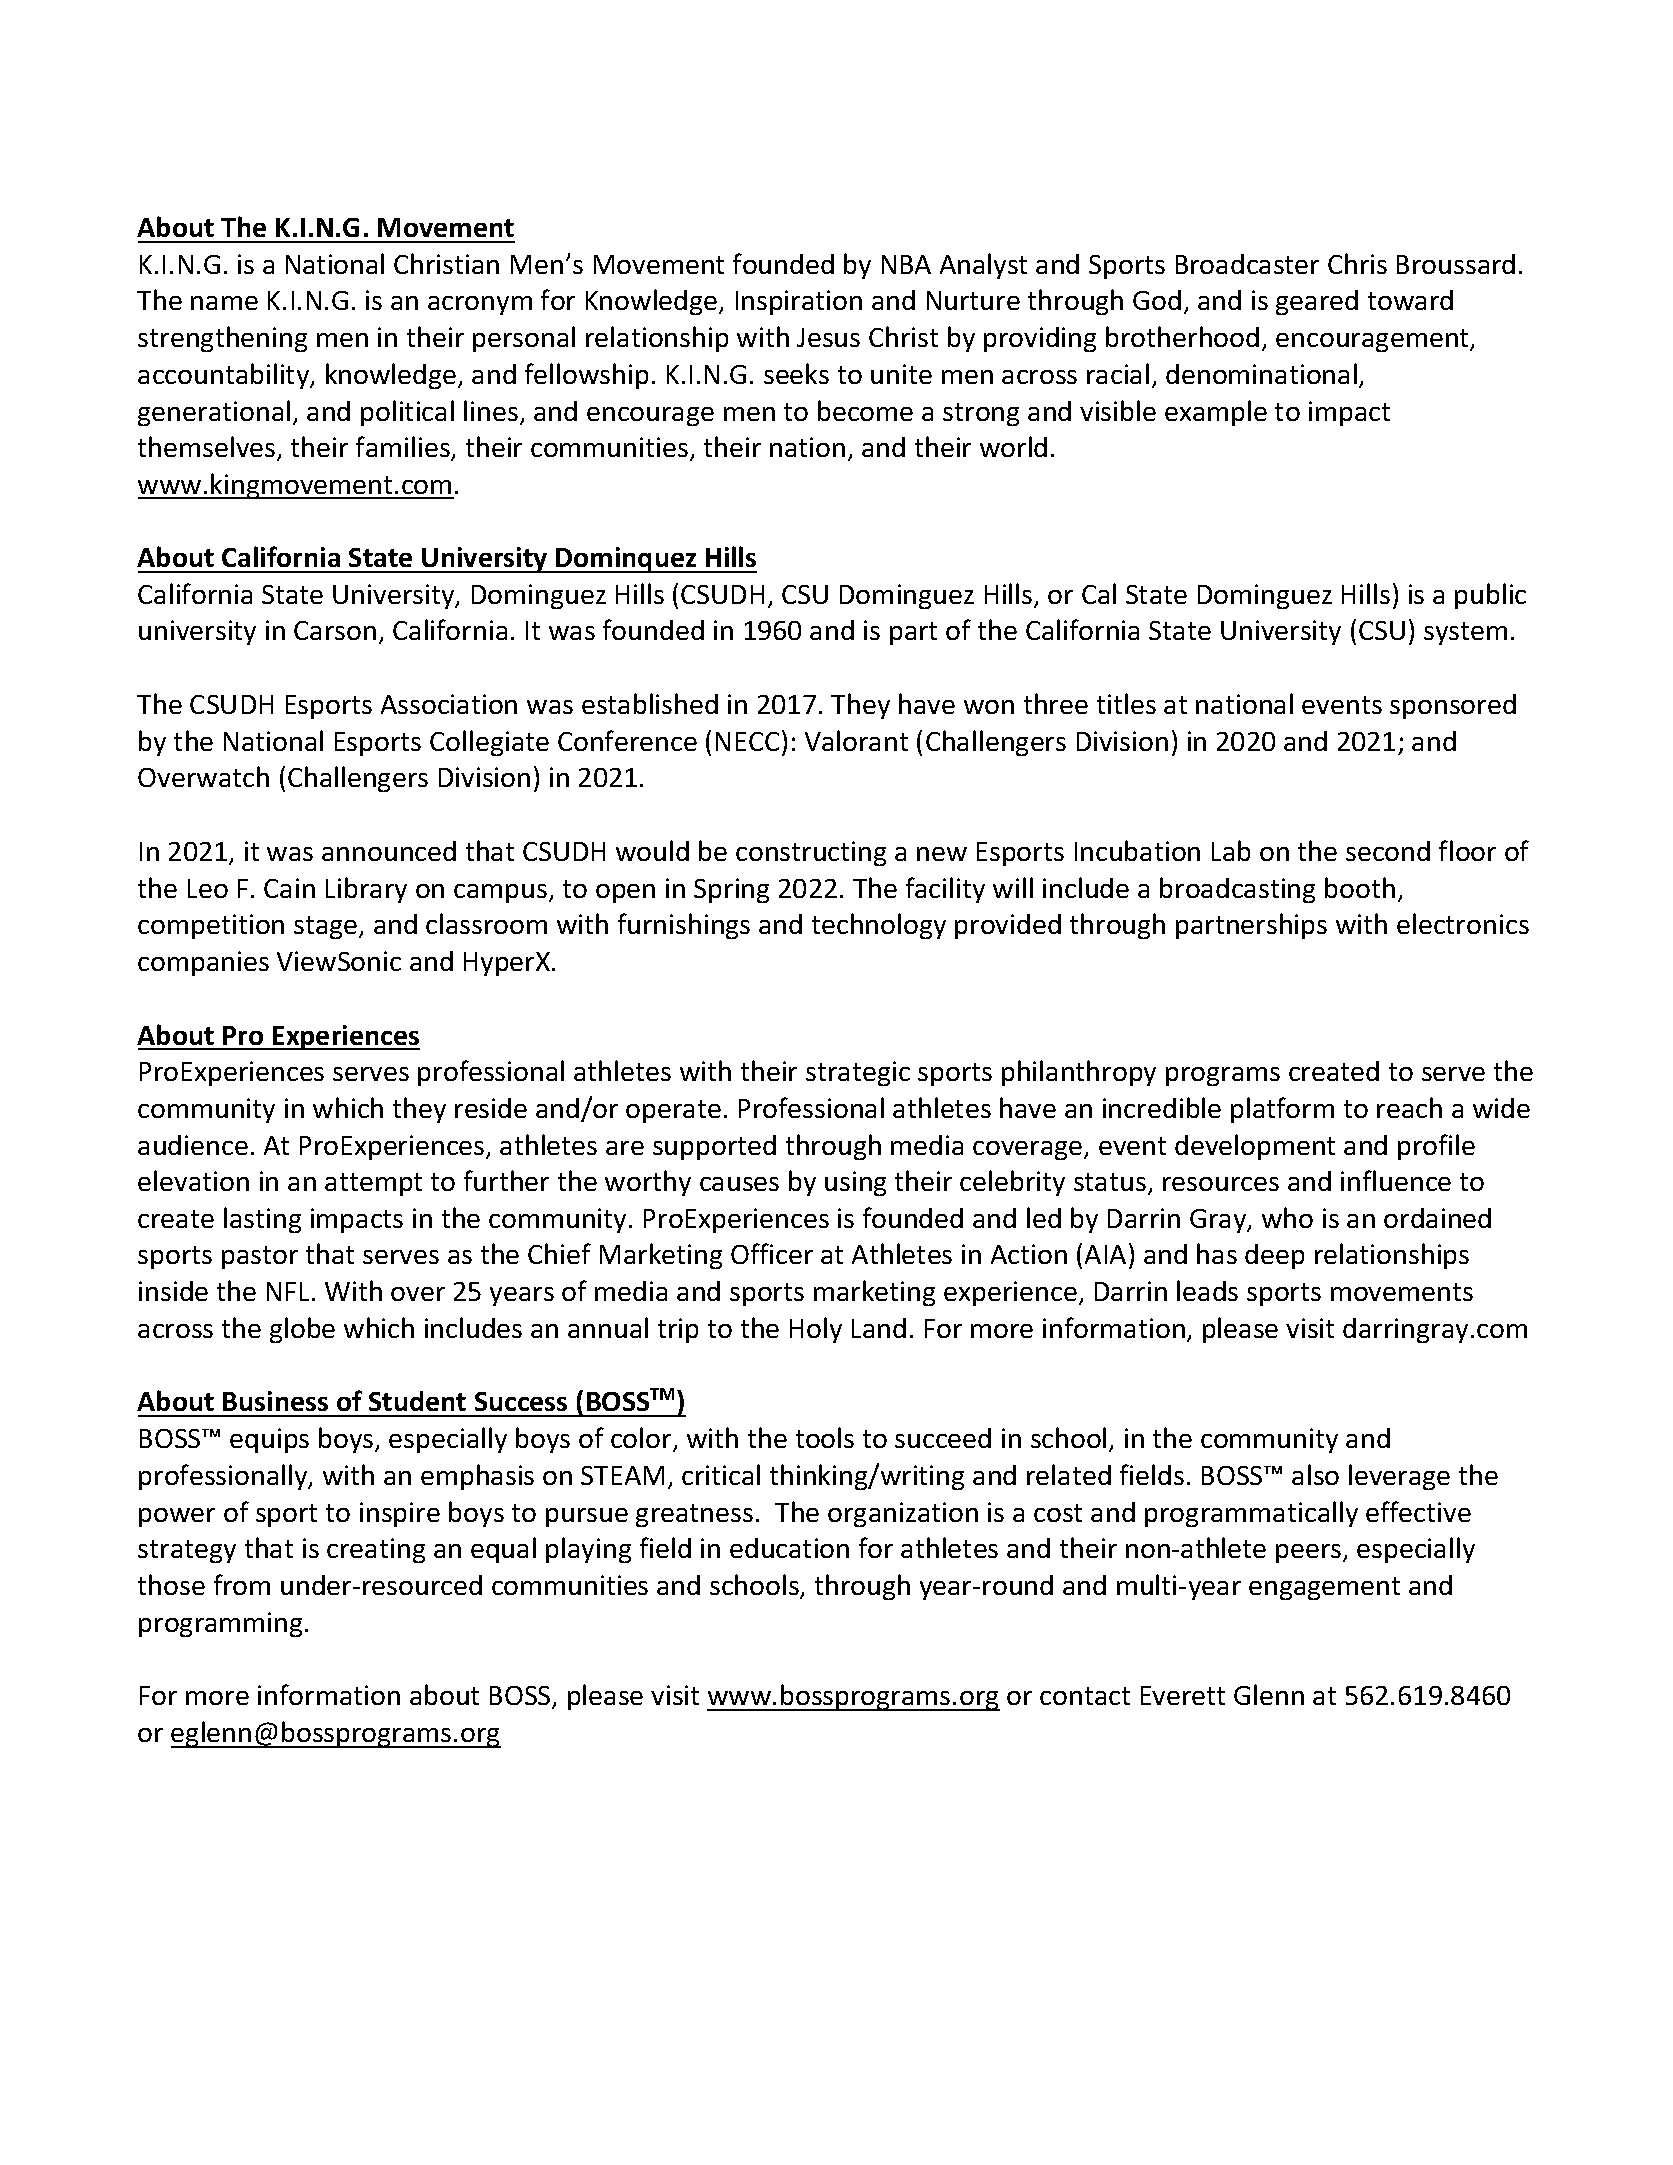 The height and width of the screenshot is (2165, 1673). Describe the element at coordinates (1317, 302) in the screenshot. I see `geared` at that location.
